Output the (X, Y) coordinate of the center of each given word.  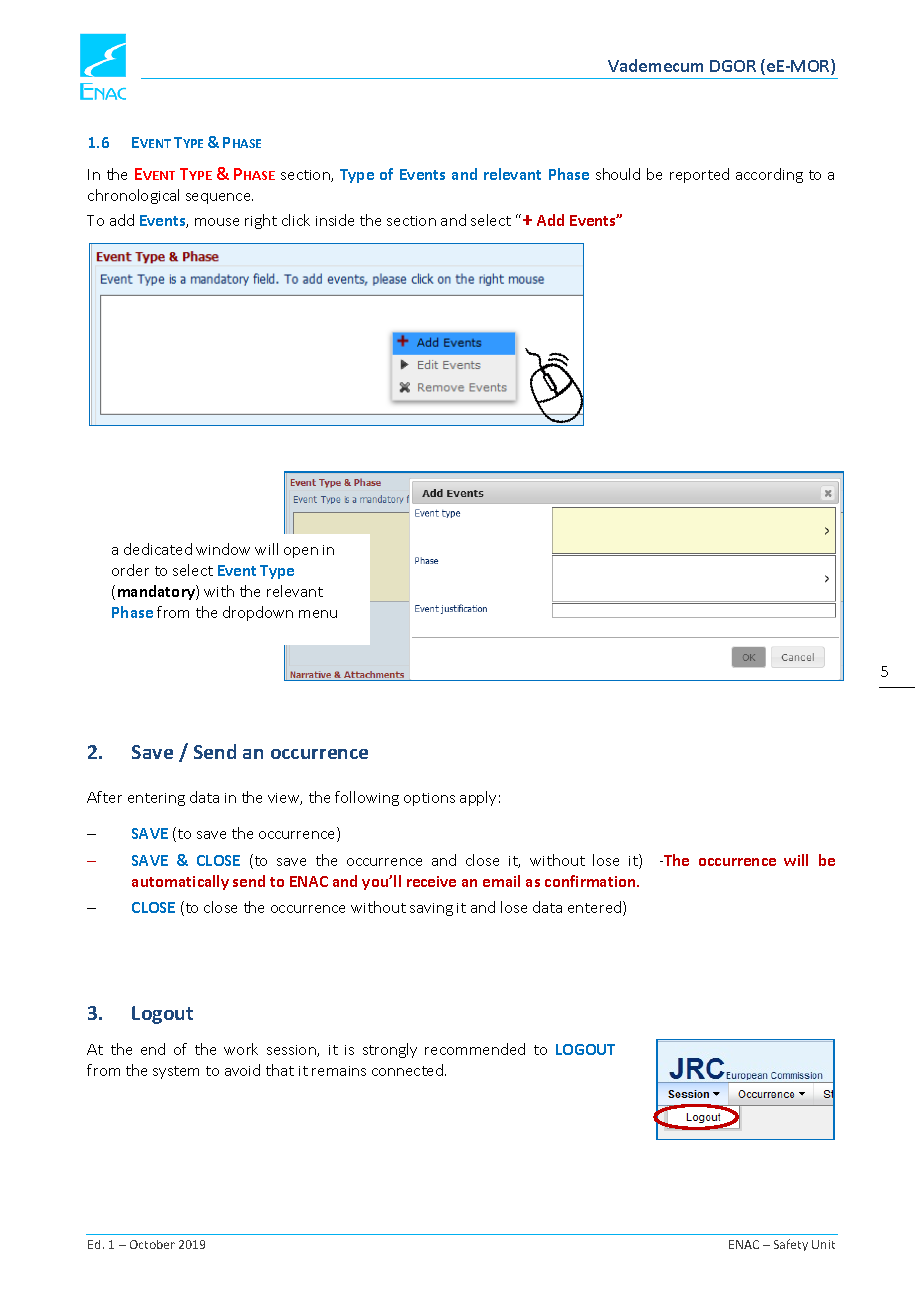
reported (699, 175)
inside (335, 220)
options (429, 799)
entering (156, 799)
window (223, 549)
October (152, 1244)
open (301, 552)
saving (431, 909)
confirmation (591, 881)
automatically (180, 882)
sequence (219, 198)
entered (596, 908)
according (769, 175)
